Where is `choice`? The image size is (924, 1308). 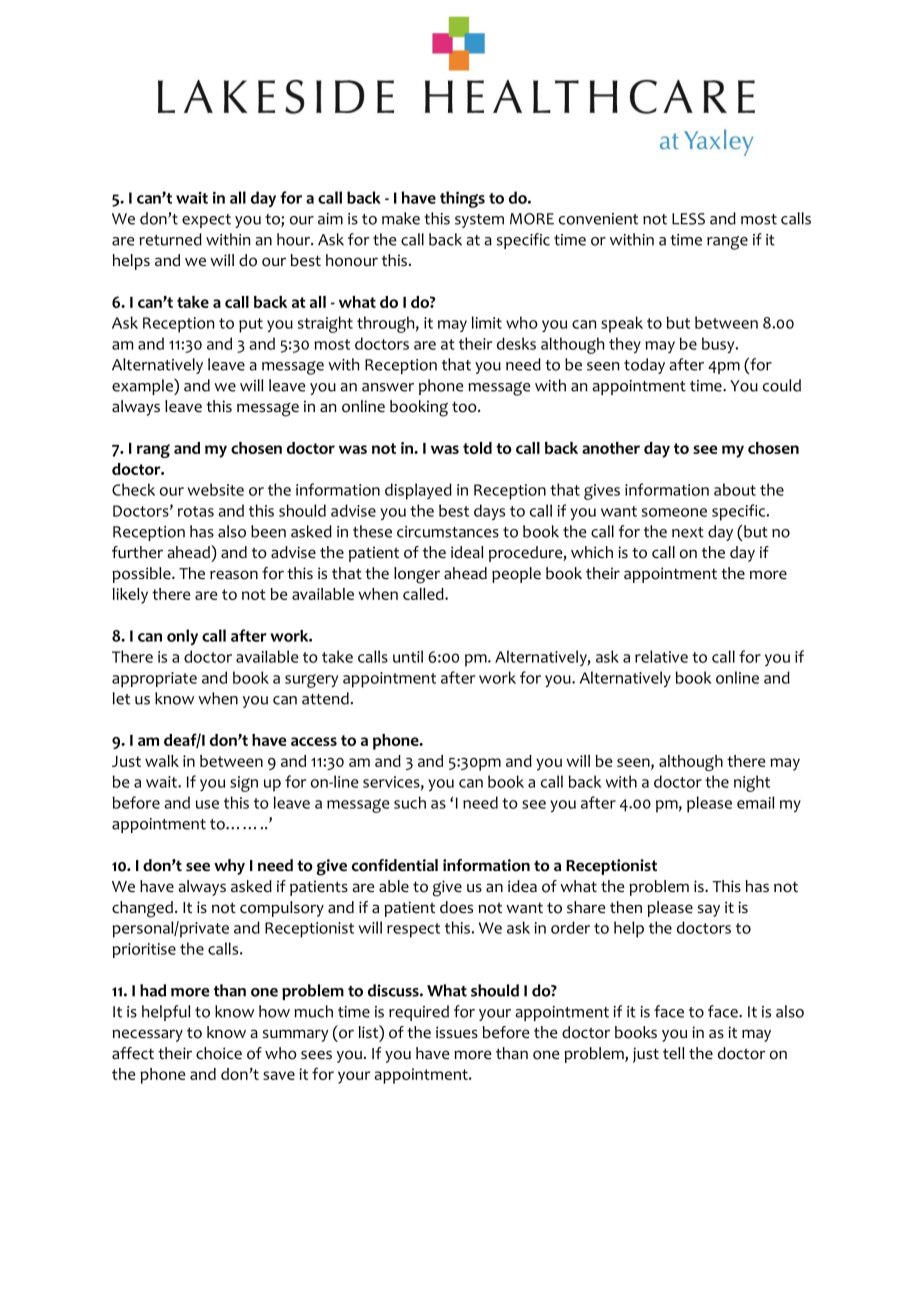 choice is located at coordinates (219, 1053).
